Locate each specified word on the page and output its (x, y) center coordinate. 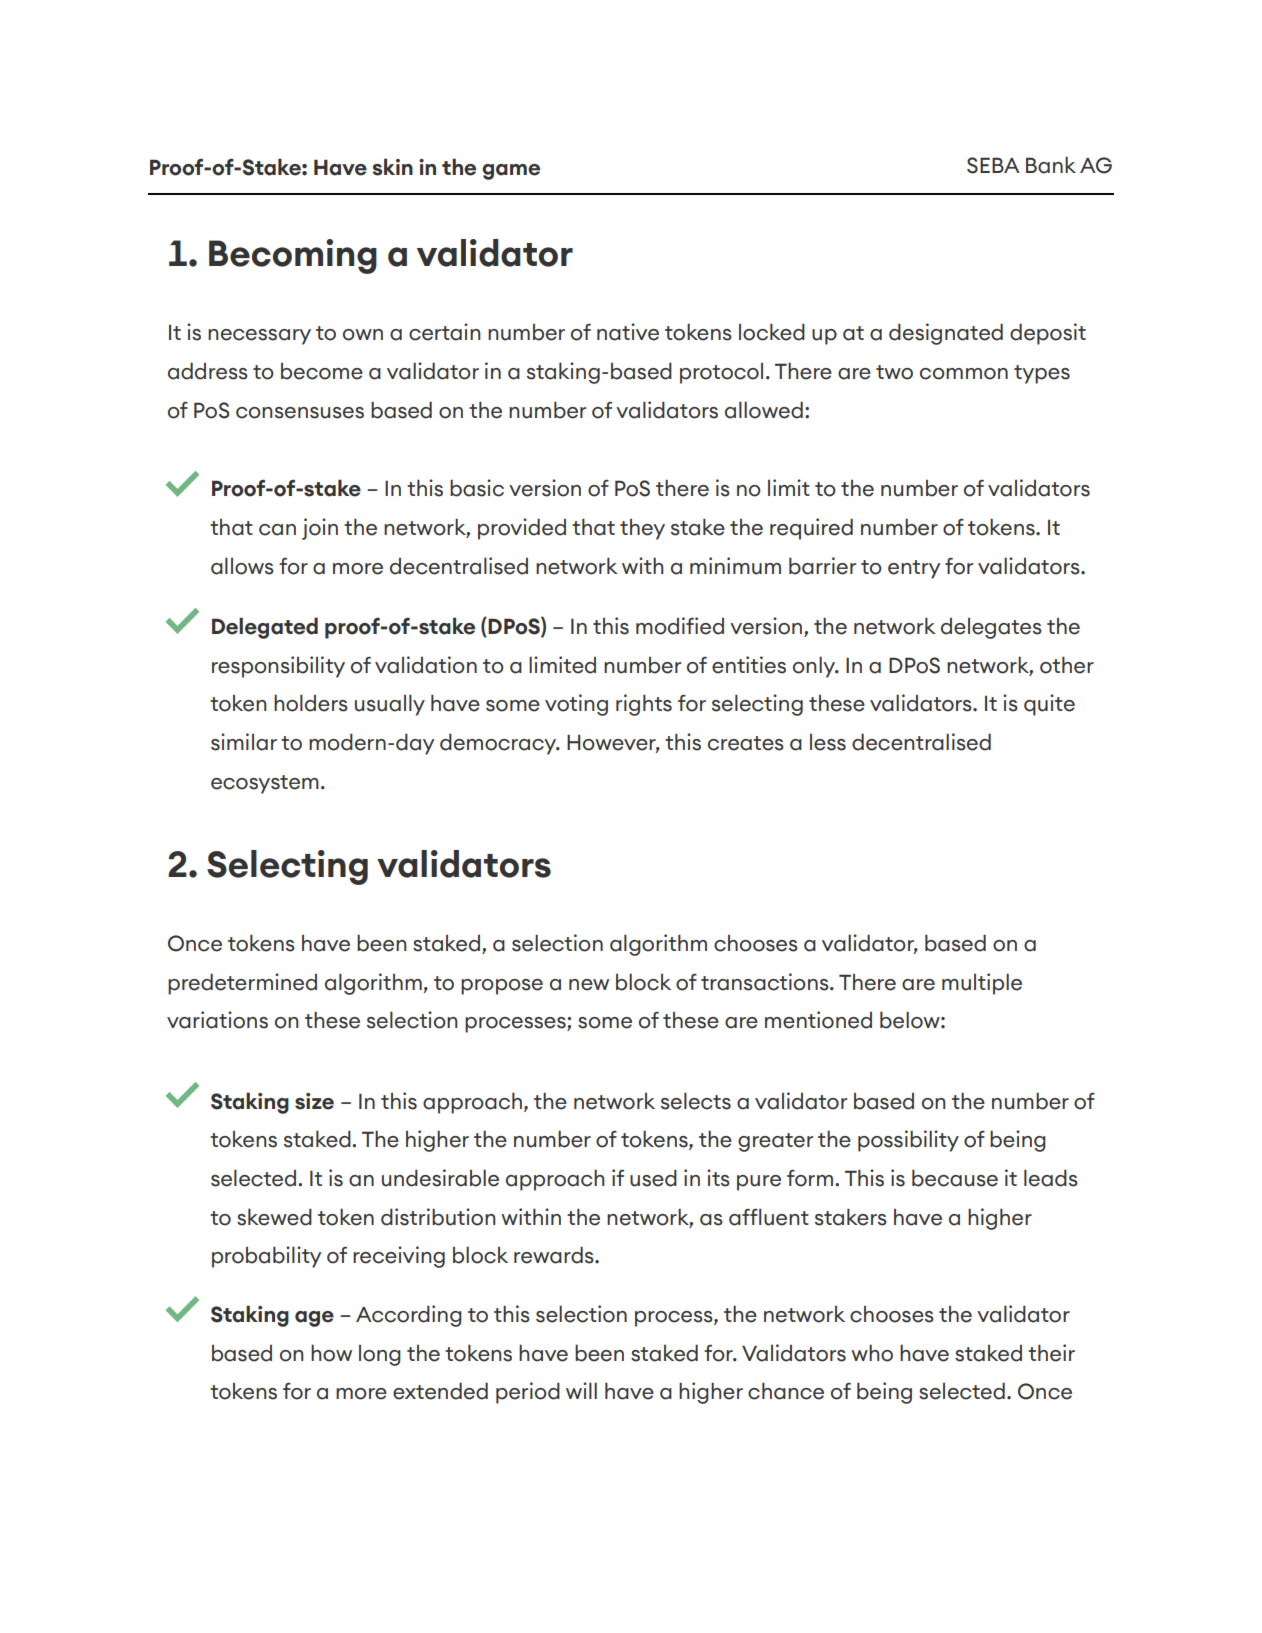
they (642, 529)
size (314, 1101)
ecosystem (265, 784)
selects (696, 1101)
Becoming (293, 256)
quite (1049, 705)
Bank (1051, 165)
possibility (908, 1141)
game (511, 172)
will (581, 1390)
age (314, 1319)
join (320, 529)
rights (644, 705)
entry (914, 569)
